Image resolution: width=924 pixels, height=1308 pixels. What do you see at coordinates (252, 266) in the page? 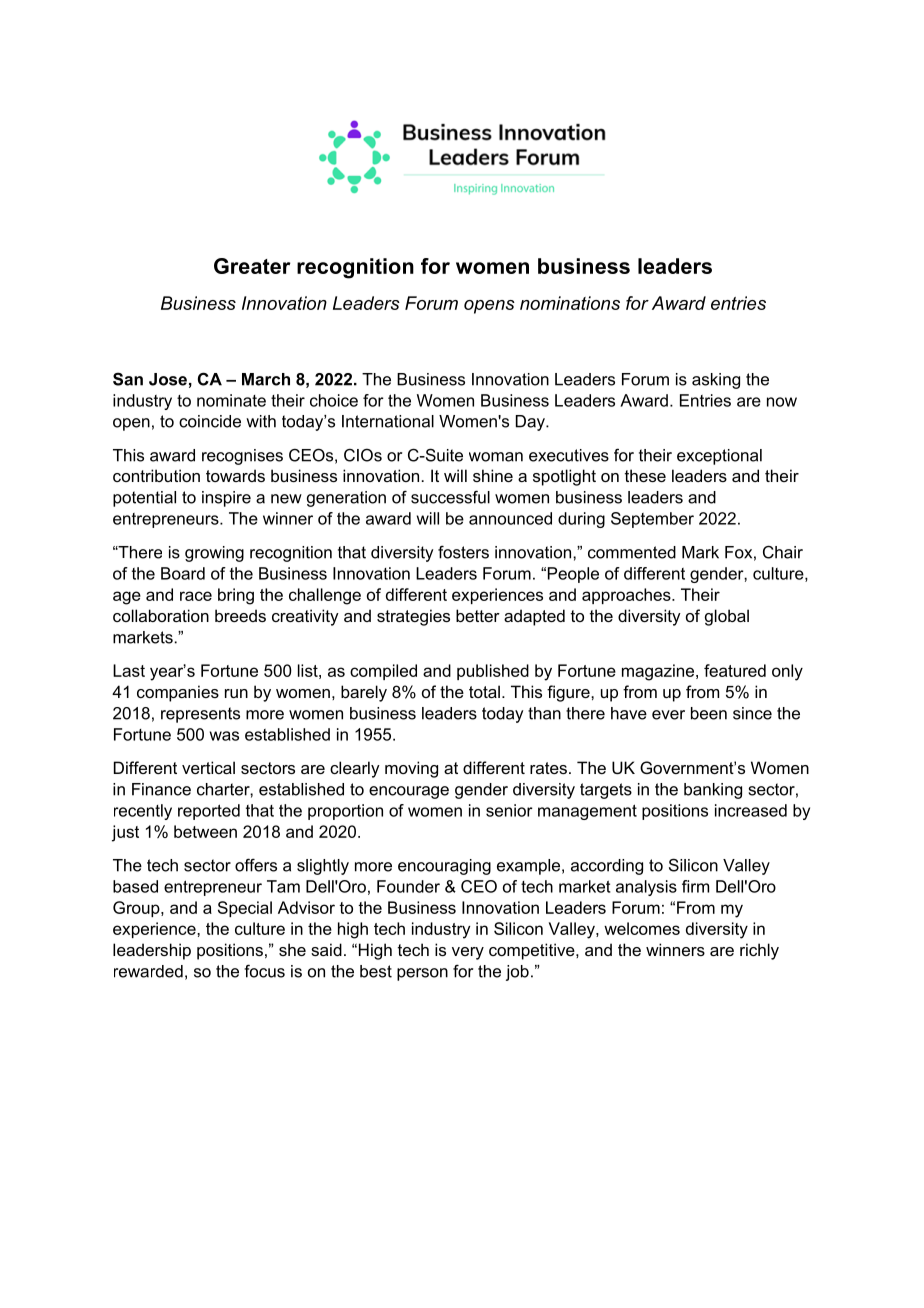
I see `Greater` at bounding box center [252, 266].
